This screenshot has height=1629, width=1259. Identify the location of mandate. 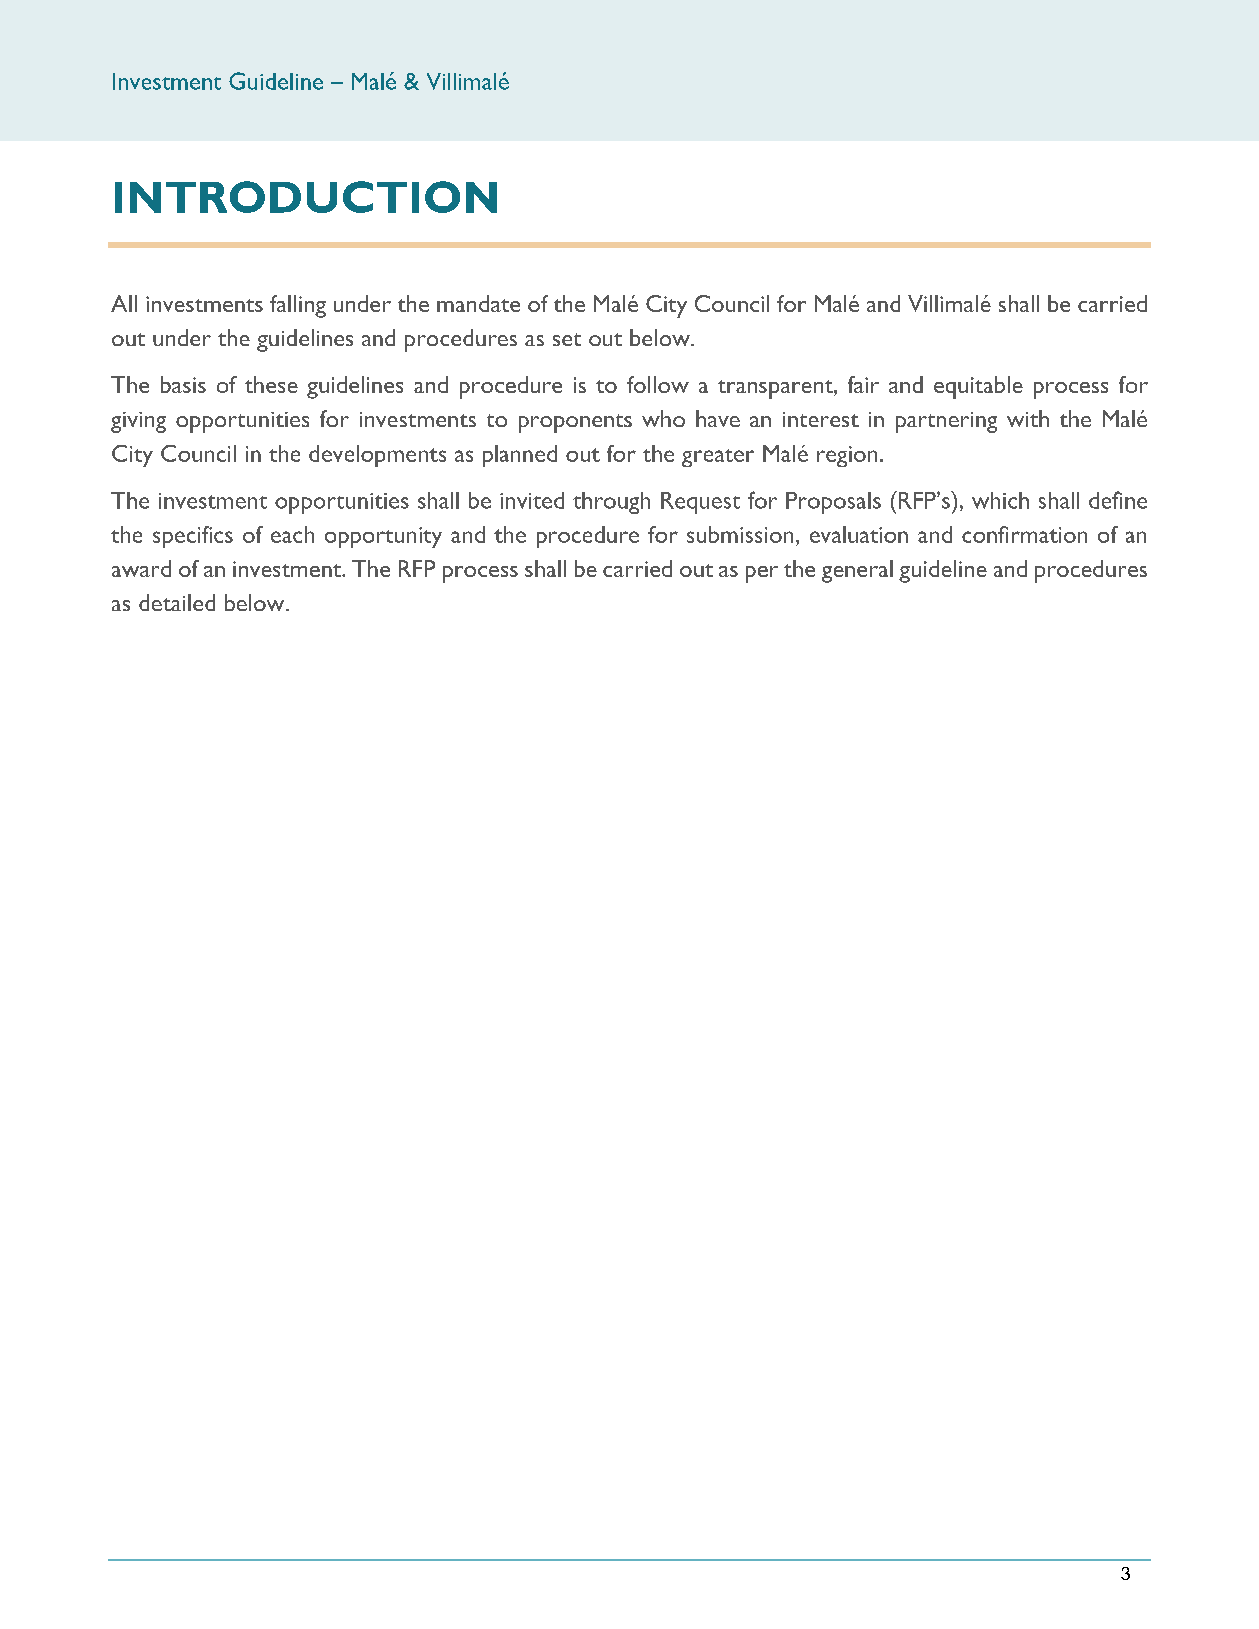
(478, 303).
